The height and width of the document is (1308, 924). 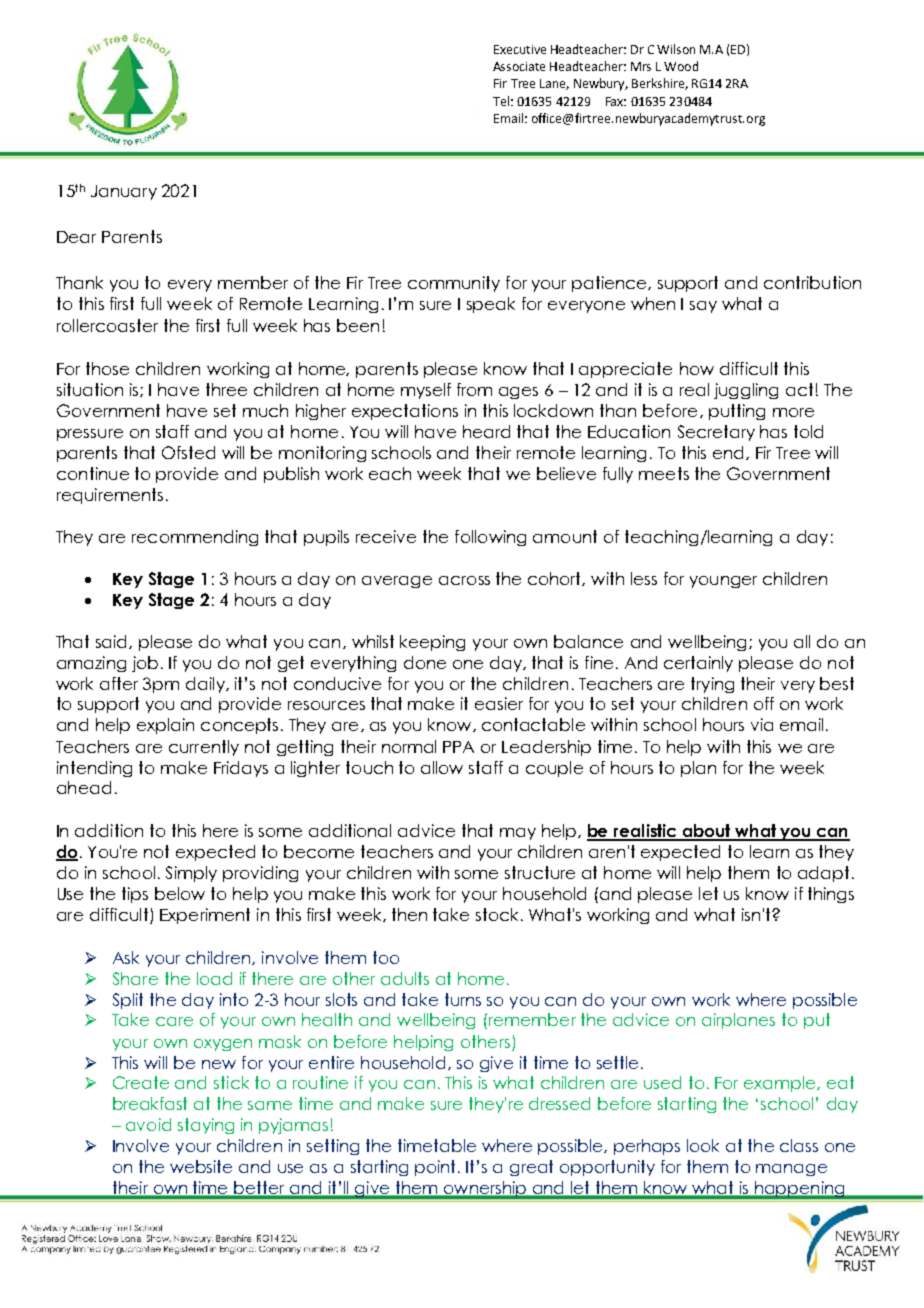 I want to click on point, so click(x=437, y=1168).
